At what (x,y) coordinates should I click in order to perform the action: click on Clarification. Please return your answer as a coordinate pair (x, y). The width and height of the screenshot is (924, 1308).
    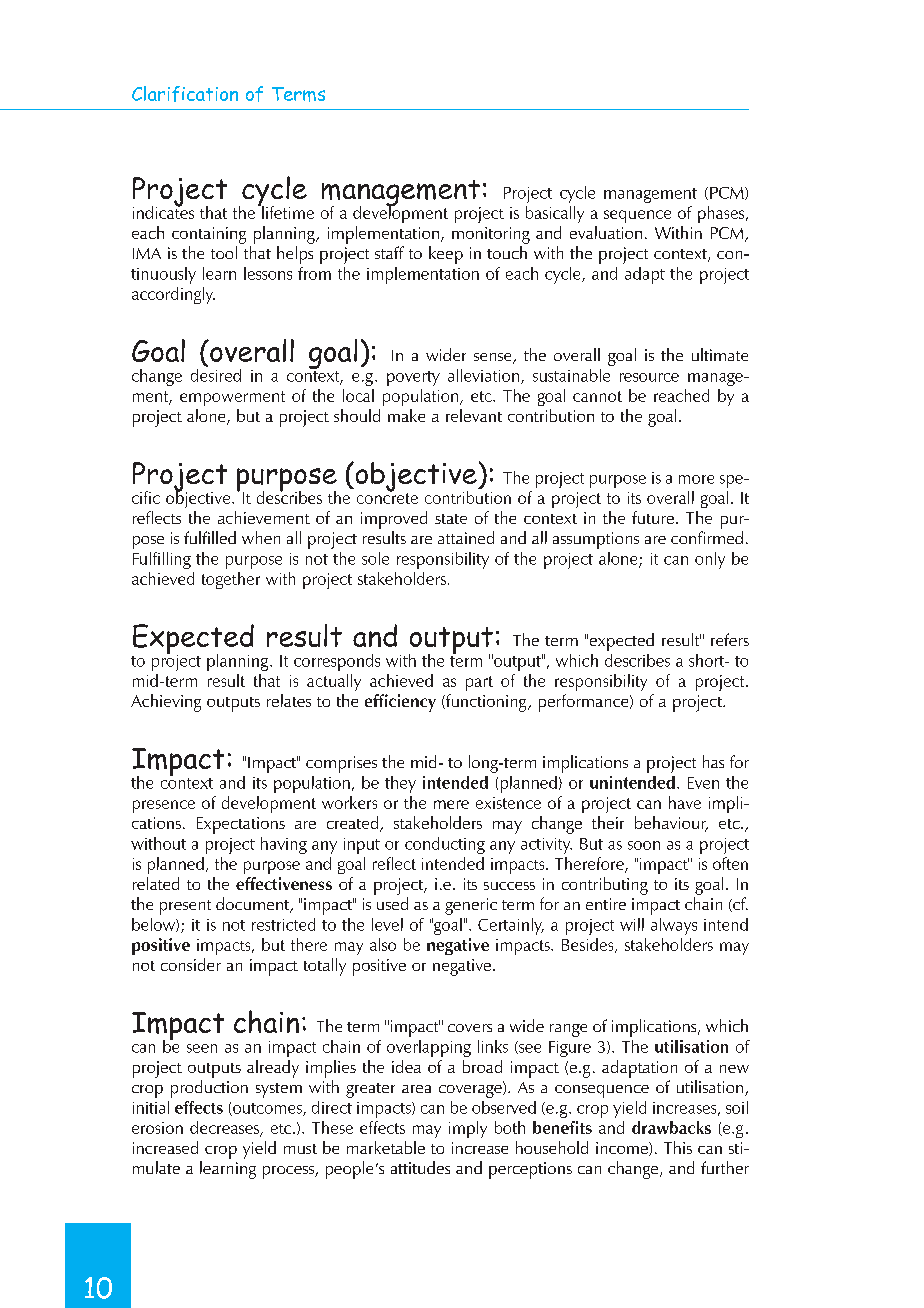
    Looking at the image, I should click on (185, 94).
